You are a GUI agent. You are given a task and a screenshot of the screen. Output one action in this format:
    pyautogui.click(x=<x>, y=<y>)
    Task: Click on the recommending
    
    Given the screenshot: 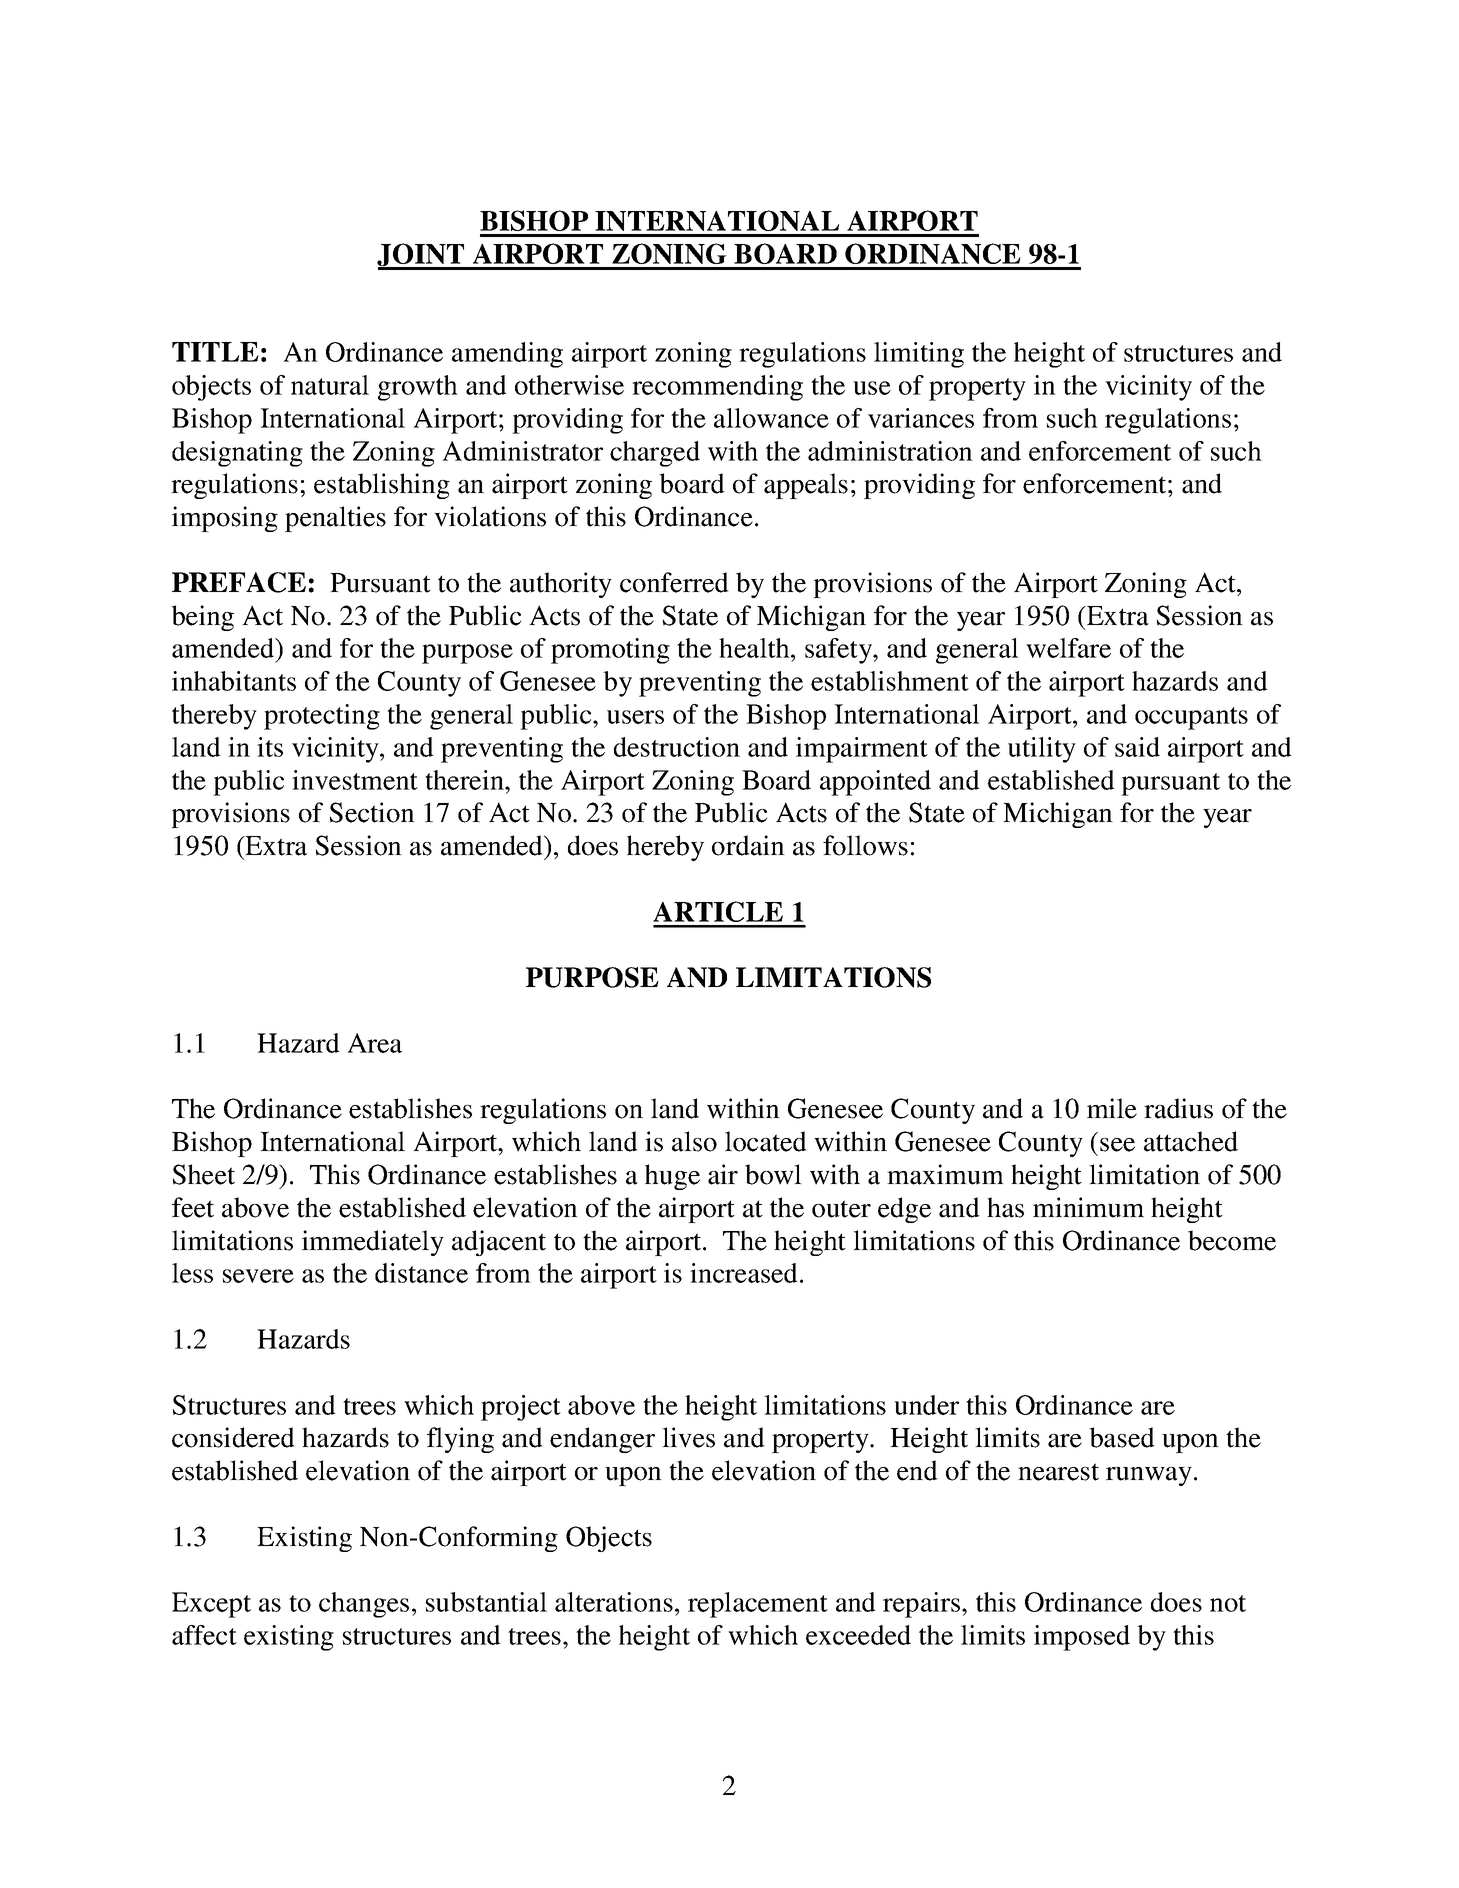 What is the action you would take?
    pyautogui.click(x=717, y=388)
